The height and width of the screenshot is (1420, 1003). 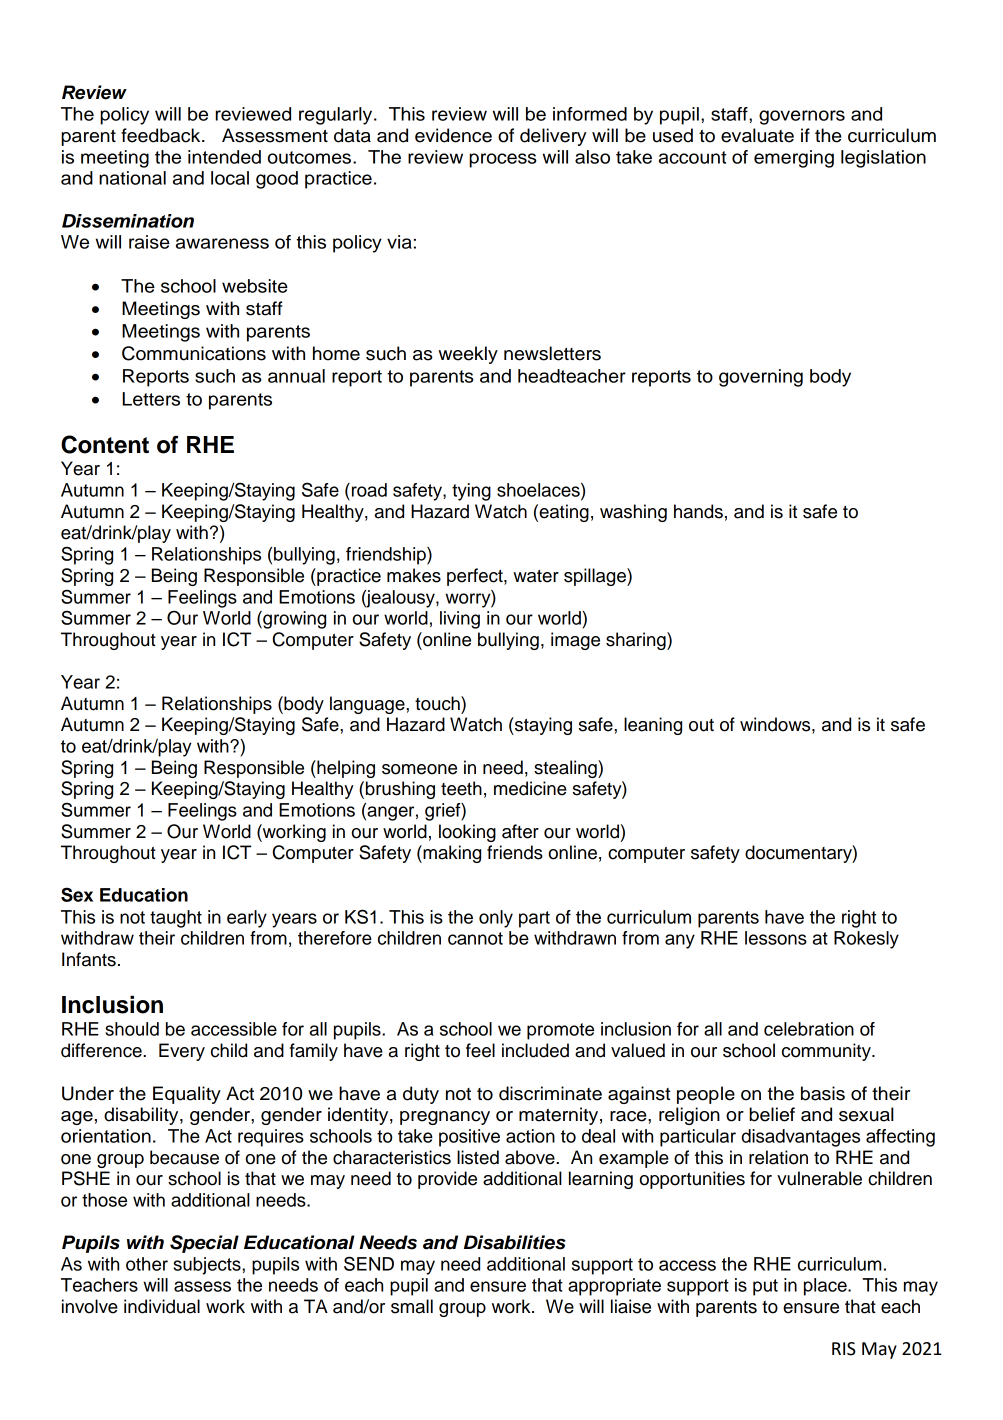 What do you see at coordinates (503, 160) in the screenshot?
I see `process` at bounding box center [503, 160].
